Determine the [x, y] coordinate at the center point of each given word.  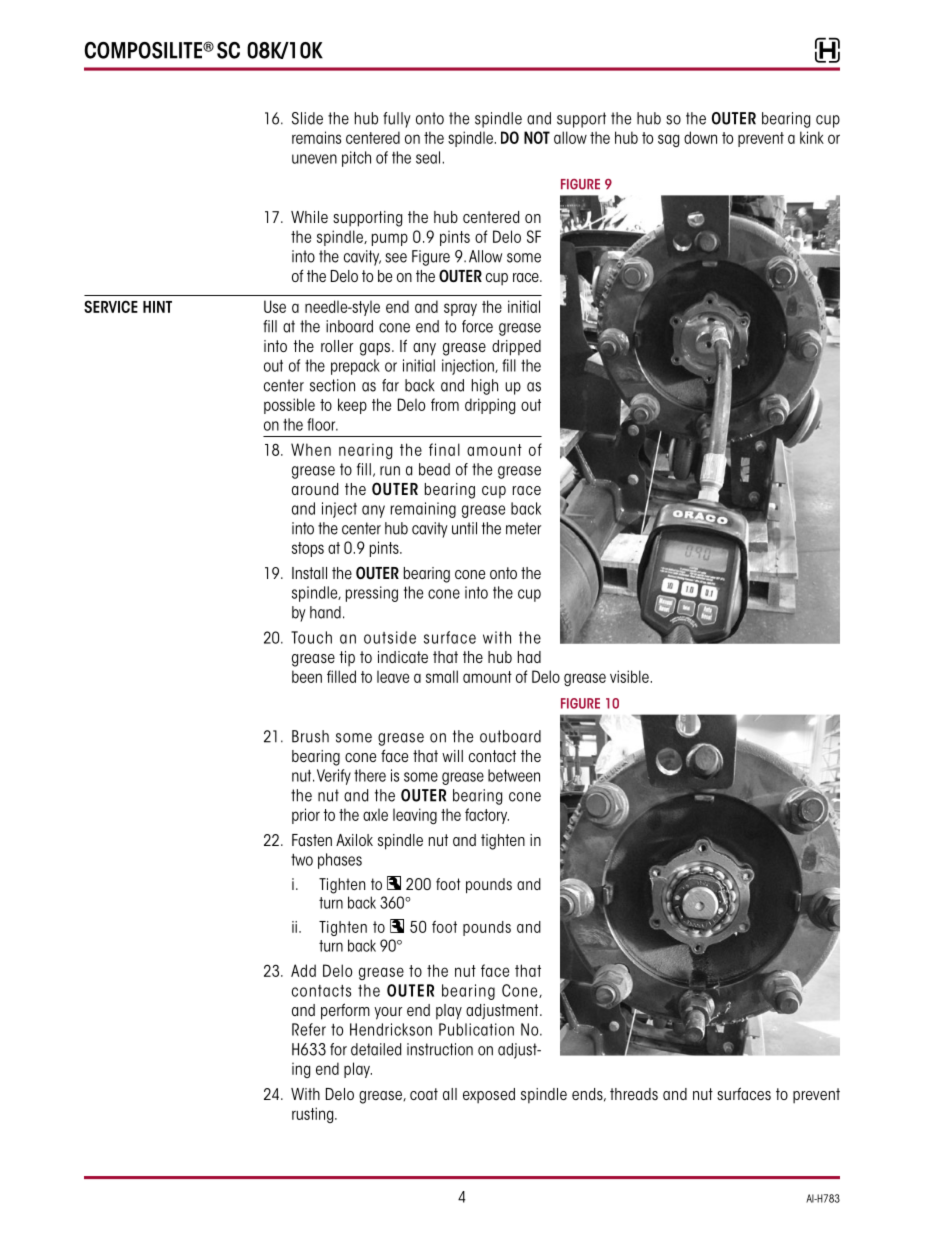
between [514, 775]
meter [523, 528]
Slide [307, 118]
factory [487, 816]
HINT [157, 307]
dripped [516, 348]
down [700, 137]
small [442, 676]
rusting [314, 1115]
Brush [310, 736]
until [464, 528]
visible [630, 676]
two [302, 860]
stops [308, 549]
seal [429, 157]
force [477, 326]
